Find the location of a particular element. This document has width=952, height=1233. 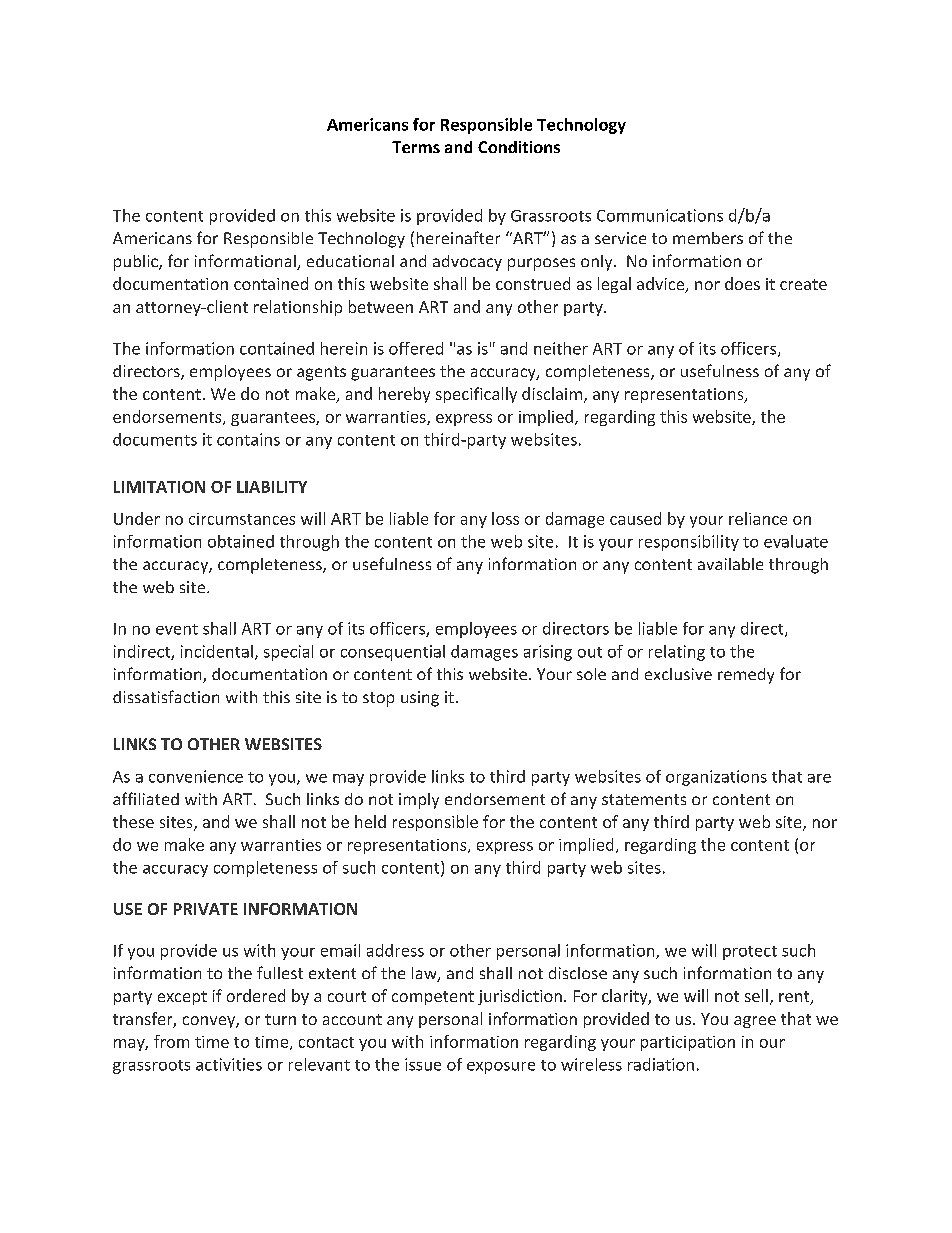

remedy is located at coordinates (746, 676).
